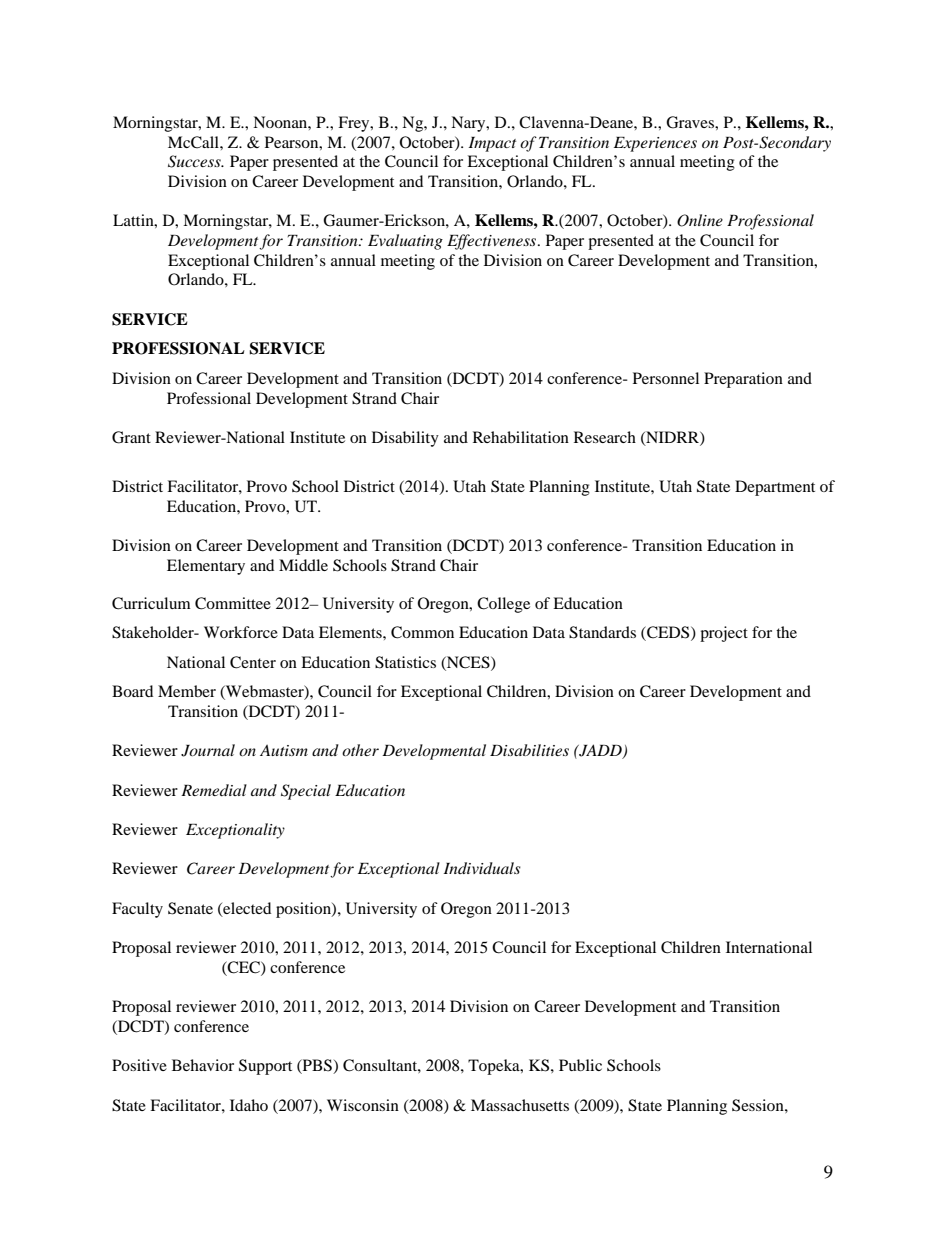 This document has width=952, height=1233. Describe the element at coordinates (233, 603) in the document. I see `Committee` at that location.
